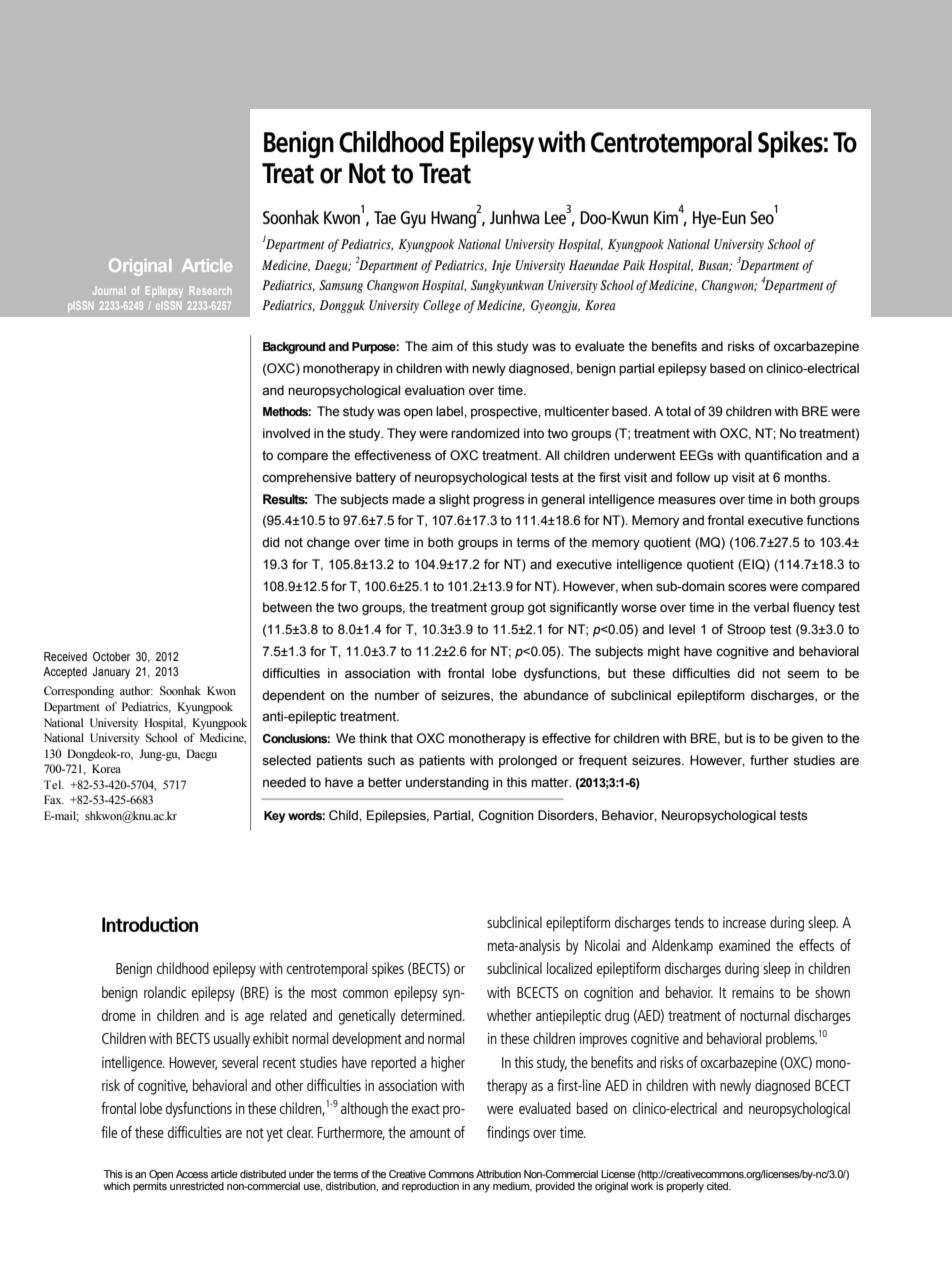 The width and height of the screenshot is (952, 1262). I want to click on Paik, so click(634, 265).
